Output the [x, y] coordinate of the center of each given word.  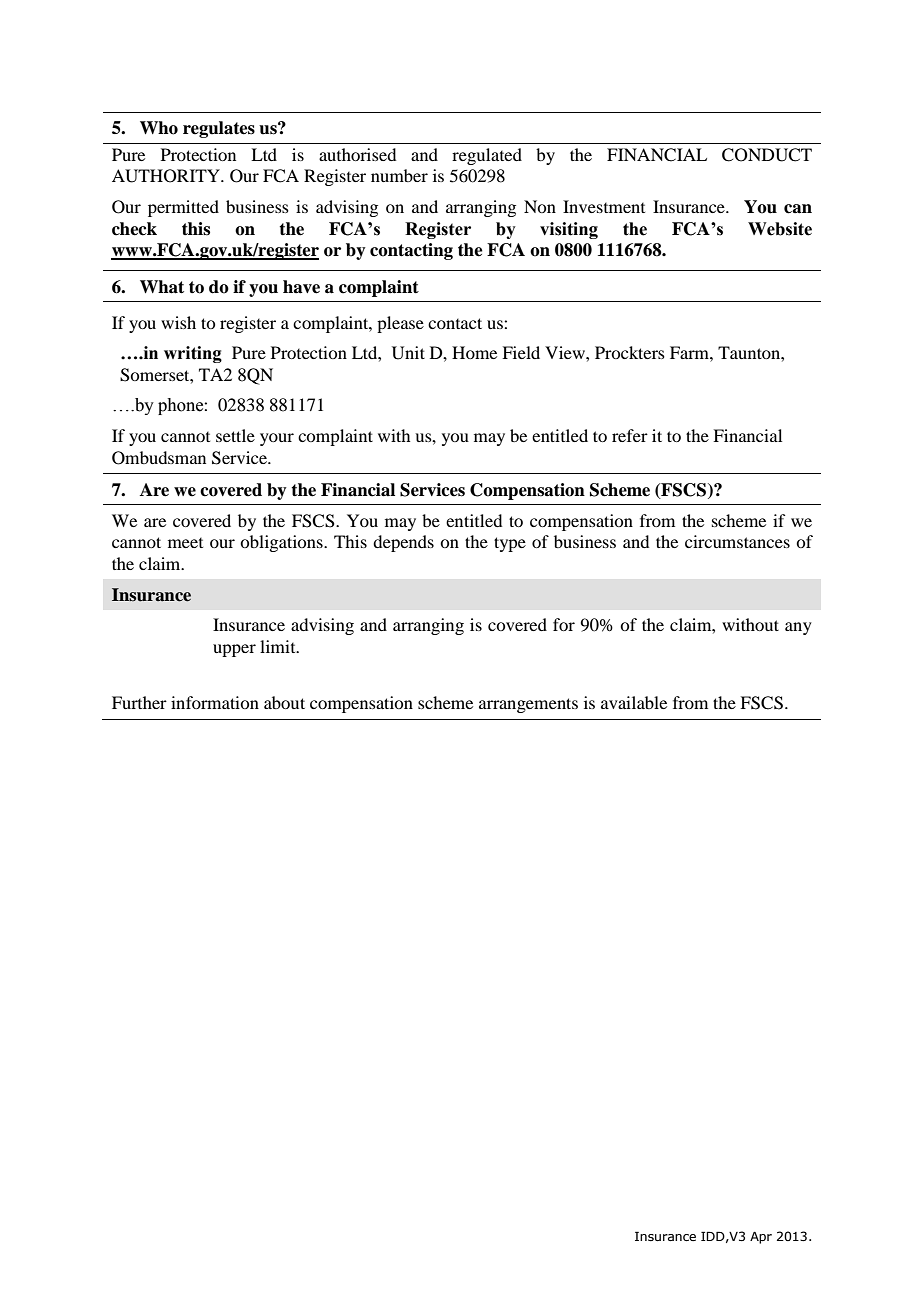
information [215, 702]
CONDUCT [767, 155]
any [798, 628]
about [284, 702]
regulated [487, 156]
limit [279, 646]
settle [235, 435]
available [634, 702]
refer [630, 435]
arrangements [528, 705]
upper [234, 650]
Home [474, 352]
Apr [761, 1238]
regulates [219, 129]
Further [139, 702]
